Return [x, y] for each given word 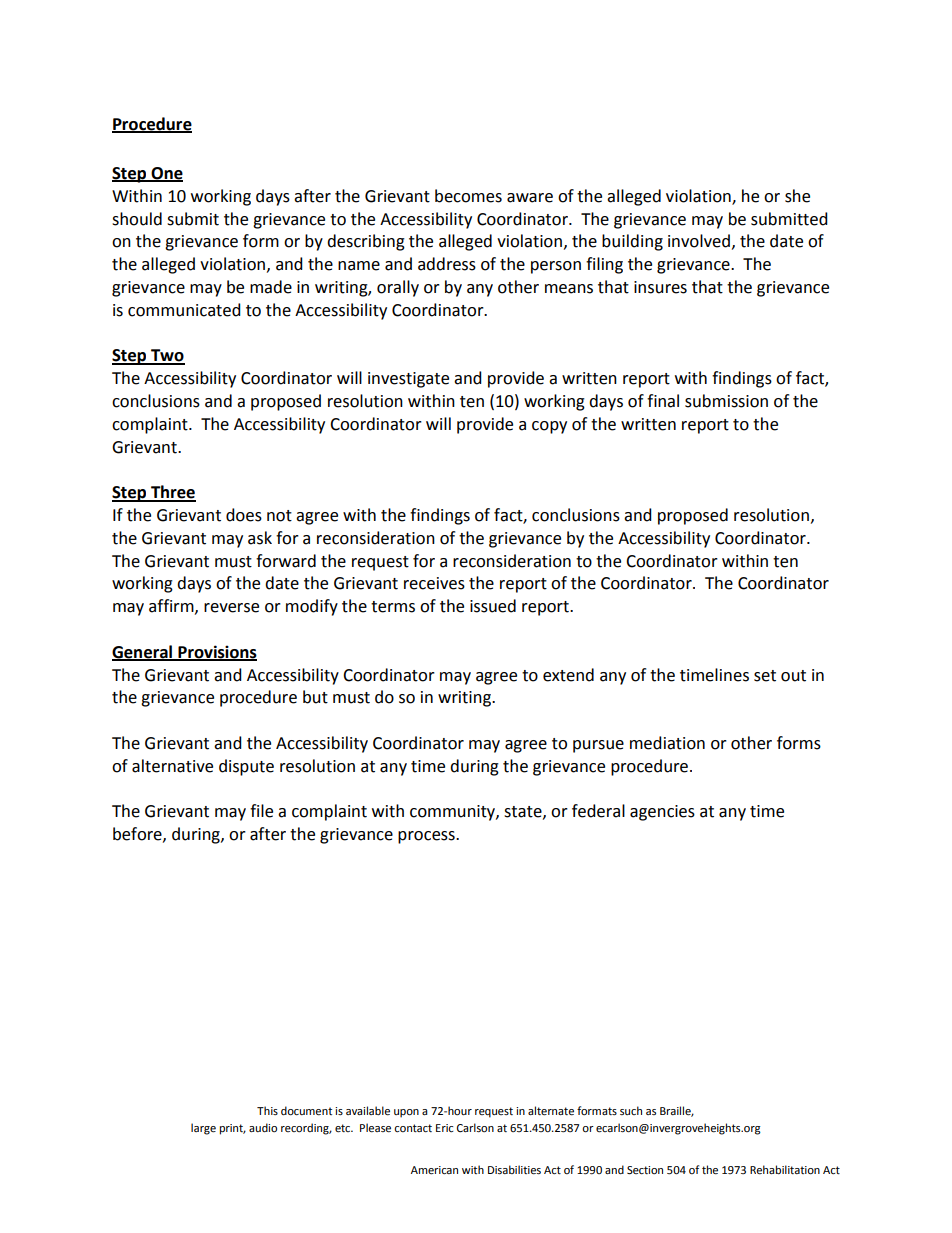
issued [493, 606]
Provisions [216, 653]
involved [699, 241]
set [765, 676]
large [203, 1129]
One [166, 174]
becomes [468, 196]
